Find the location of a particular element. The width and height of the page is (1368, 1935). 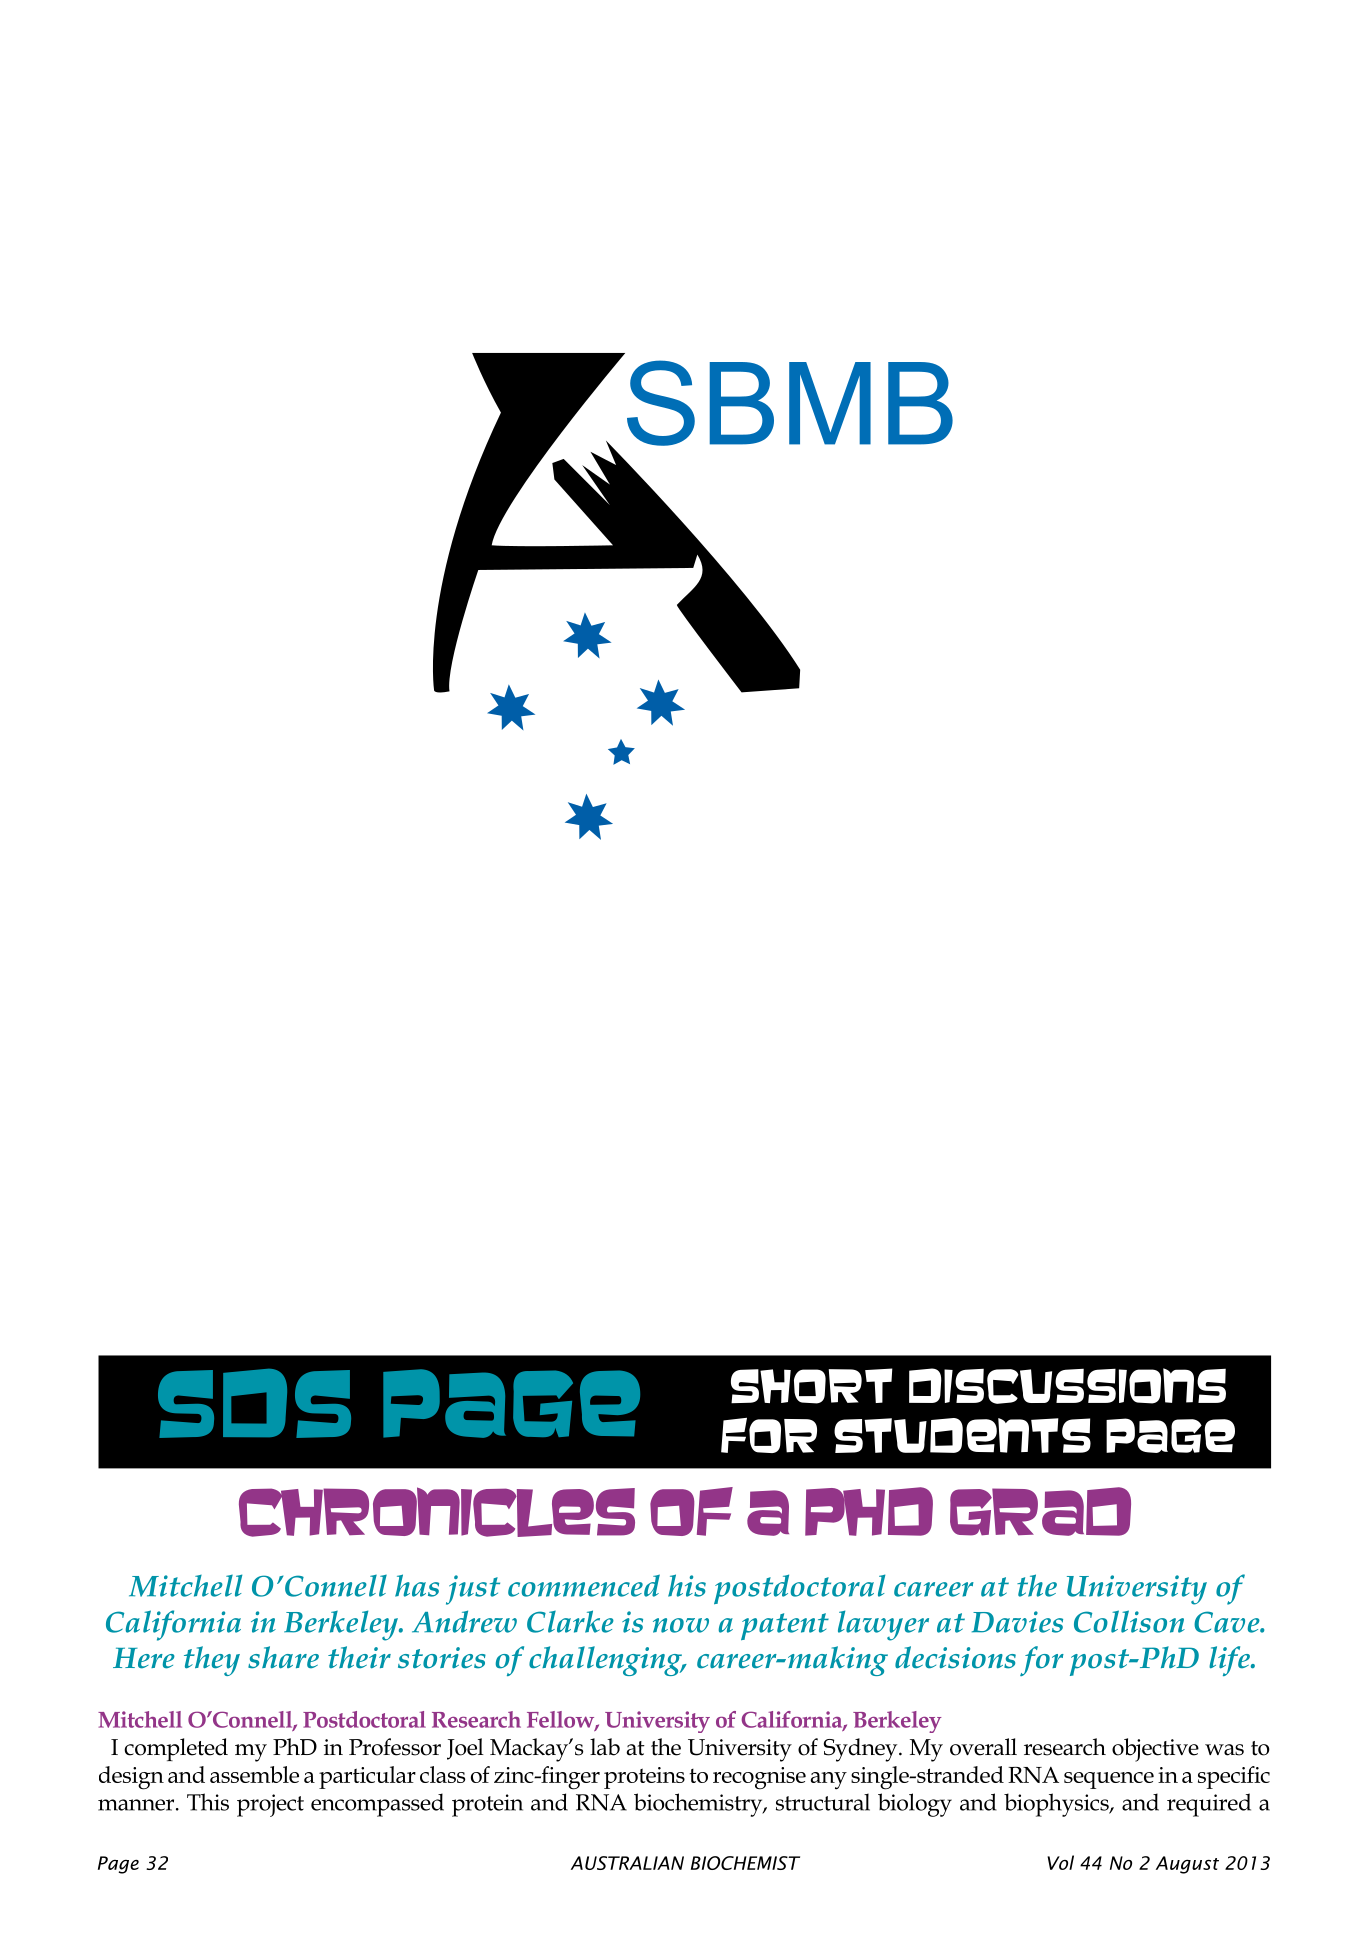

lab is located at coordinates (605, 1747).
